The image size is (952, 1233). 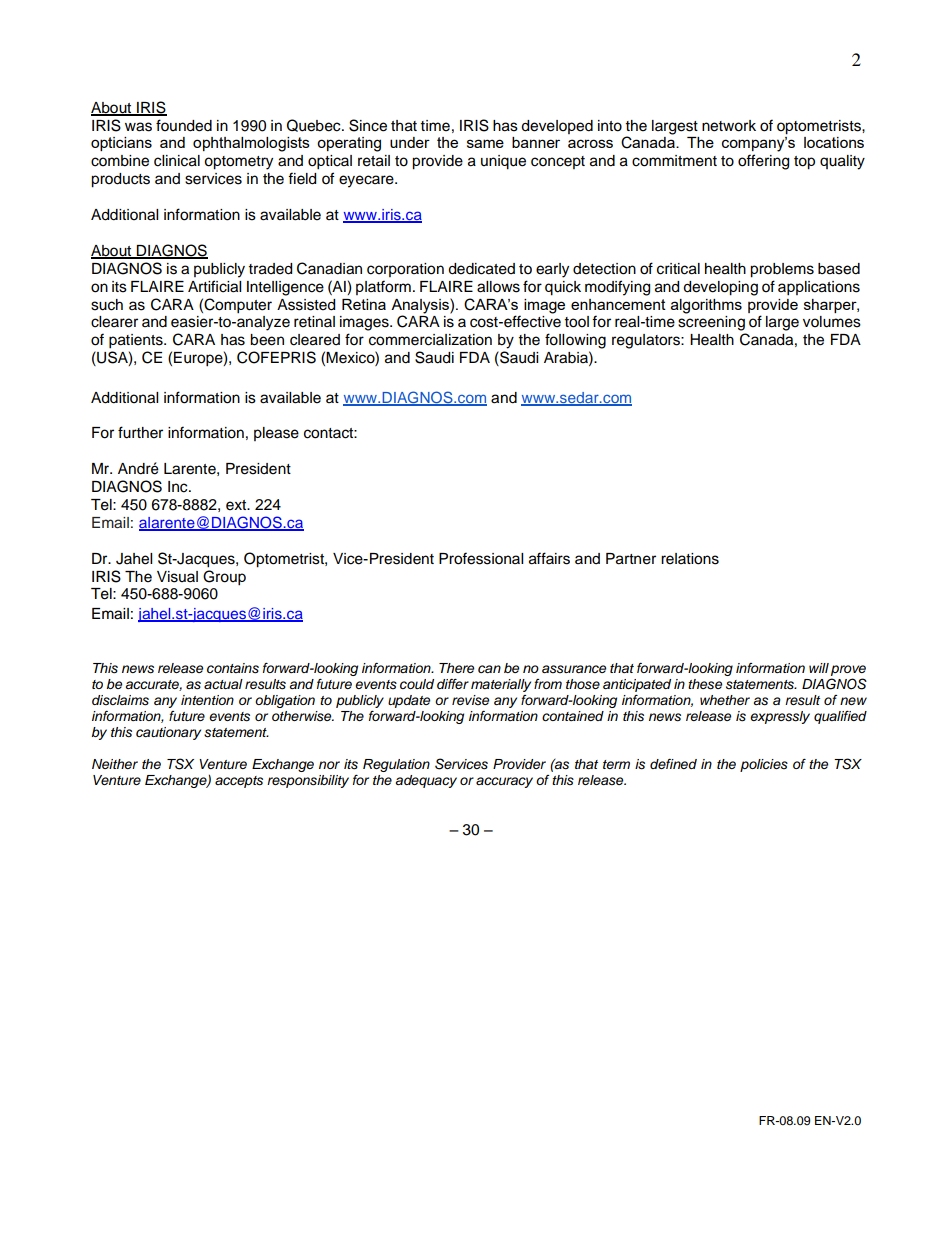 What do you see at coordinates (140, 432) in the screenshot?
I see `further` at bounding box center [140, 432].
